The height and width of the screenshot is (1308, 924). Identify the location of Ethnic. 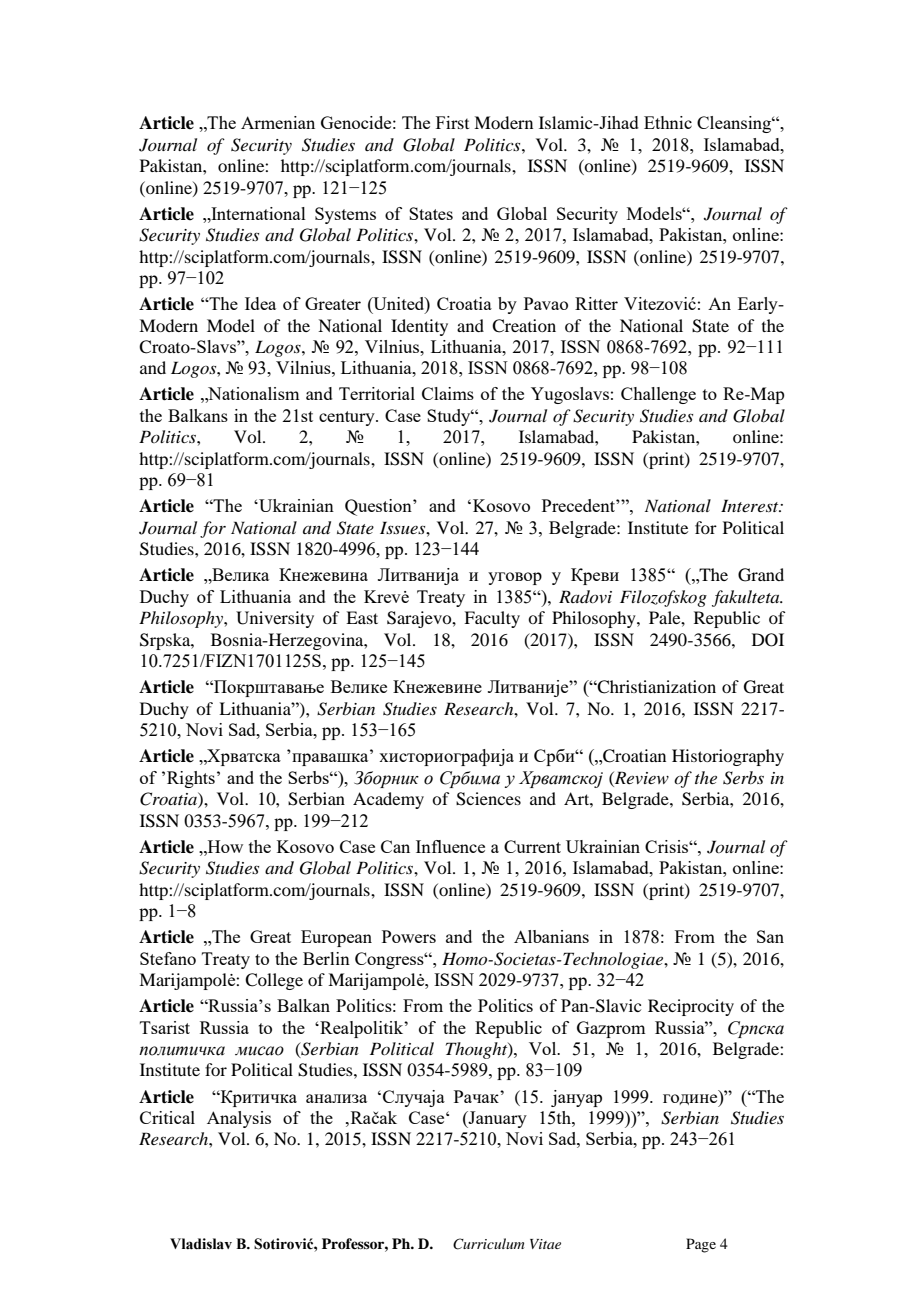
(668, 122).
